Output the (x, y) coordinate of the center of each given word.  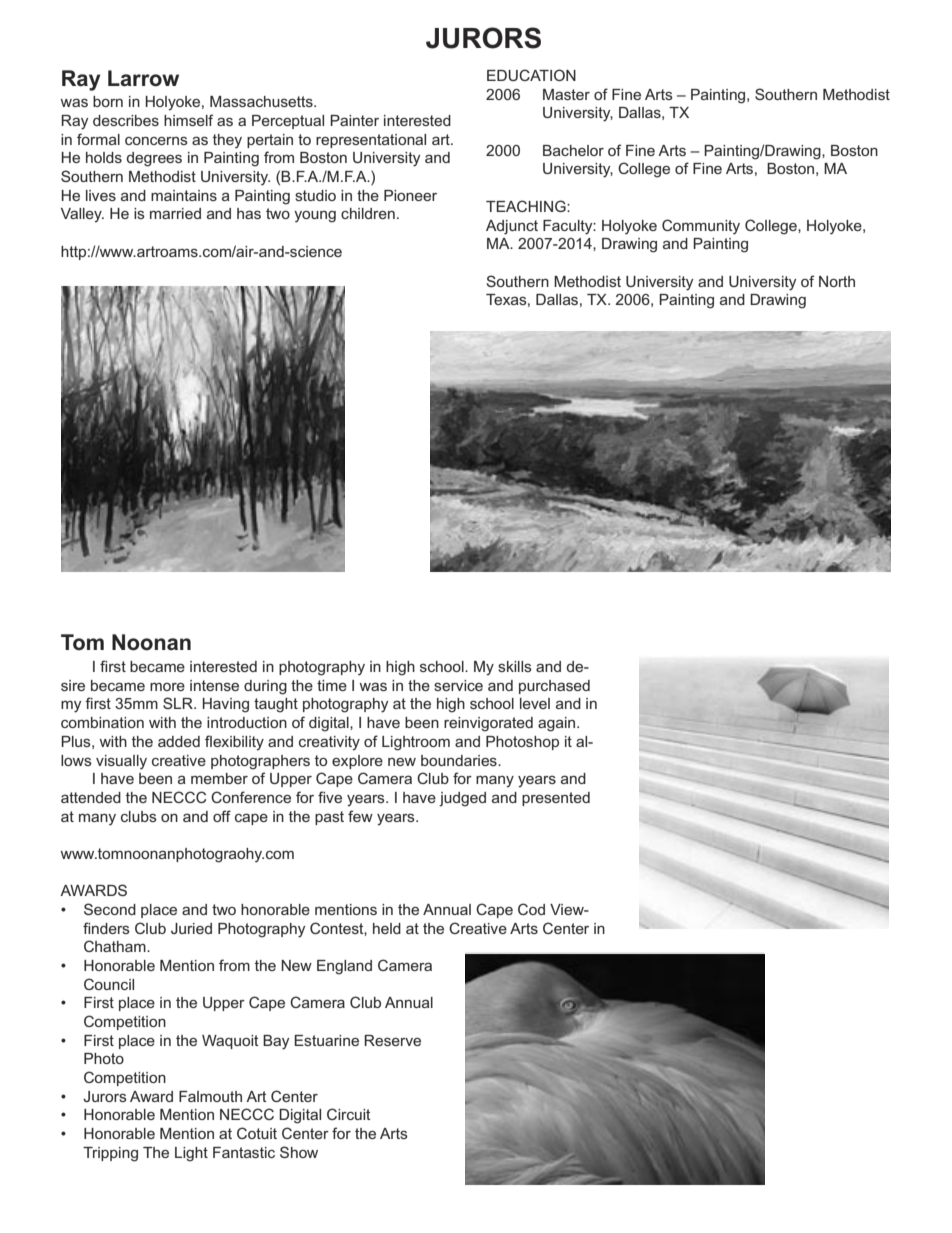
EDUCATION (531, 75)
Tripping (110, 1154)
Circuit (349, 1114)
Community (701, 227)
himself (188, 120)
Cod (531, 909)
